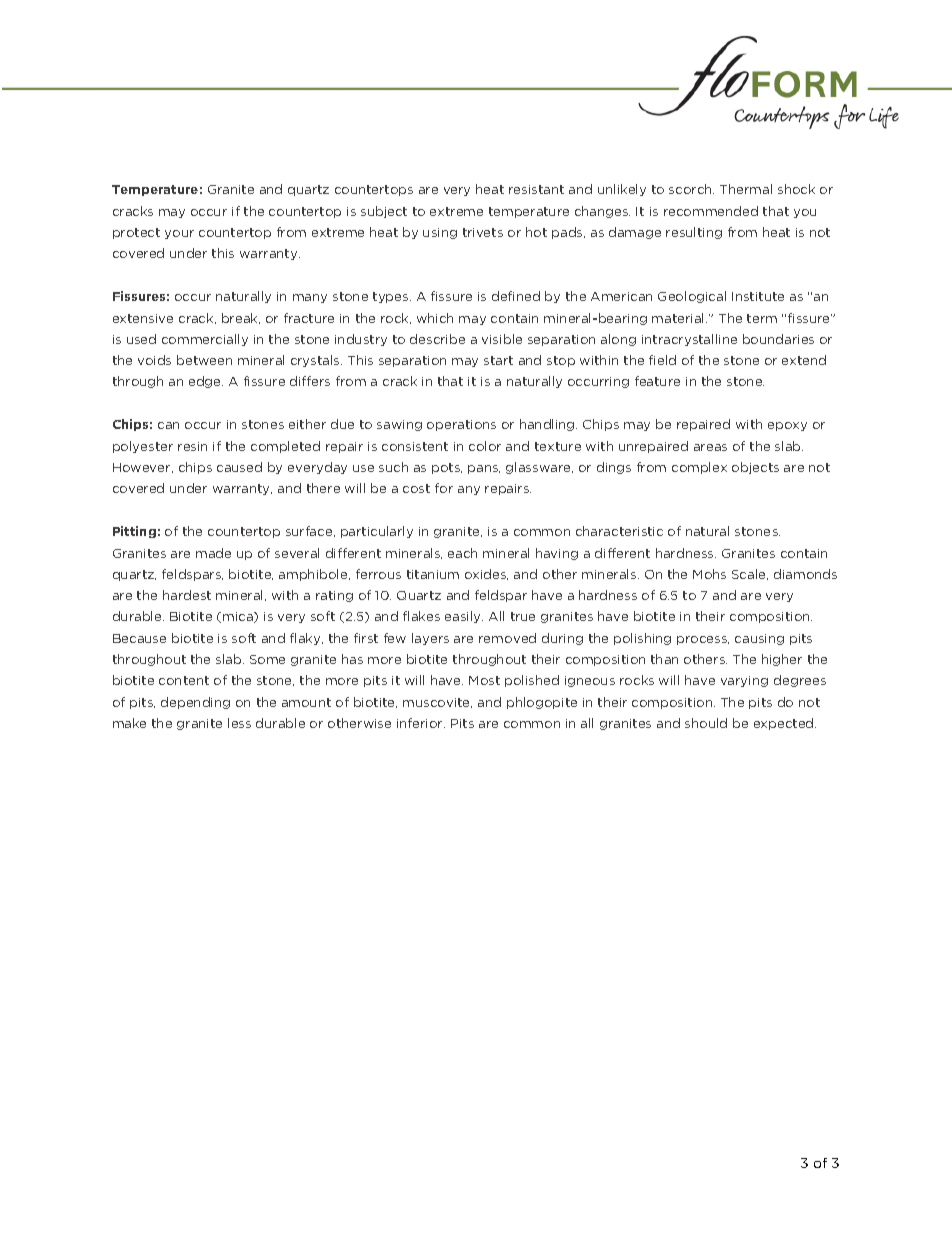 Image resolution: width=952 pixels, height=1233 pixels. What do you see at coordinates (187, 595) in the screenshot?
I see `hardest` at bounding box center [187, 595].
